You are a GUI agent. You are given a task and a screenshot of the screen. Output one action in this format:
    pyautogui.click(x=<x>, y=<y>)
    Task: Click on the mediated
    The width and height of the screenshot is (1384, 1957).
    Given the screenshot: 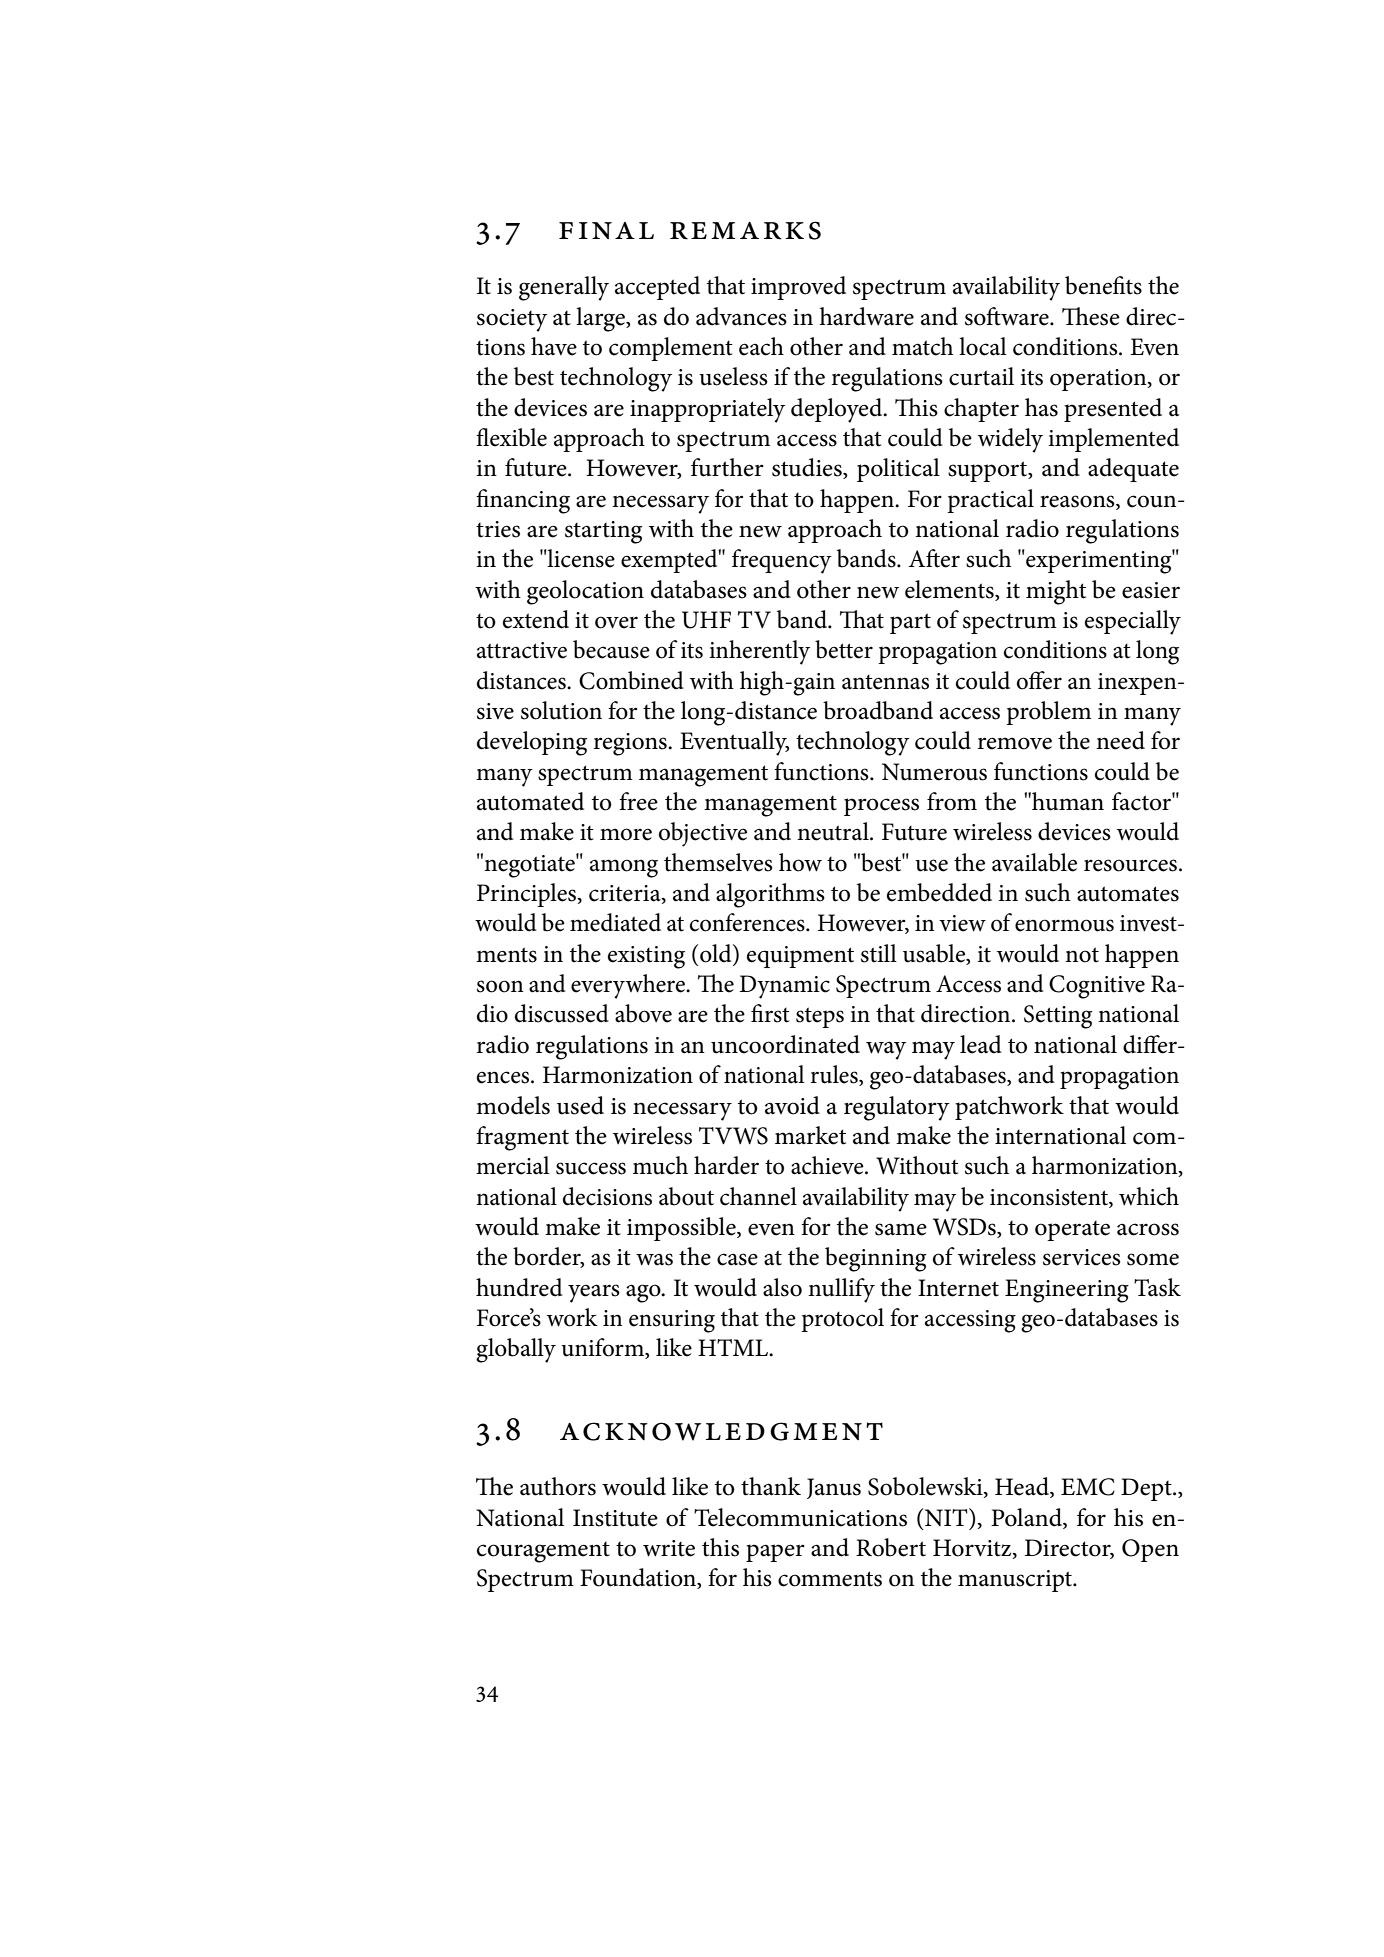 What is the action you would take?
    pyautogui.click(x=615, y=922)
